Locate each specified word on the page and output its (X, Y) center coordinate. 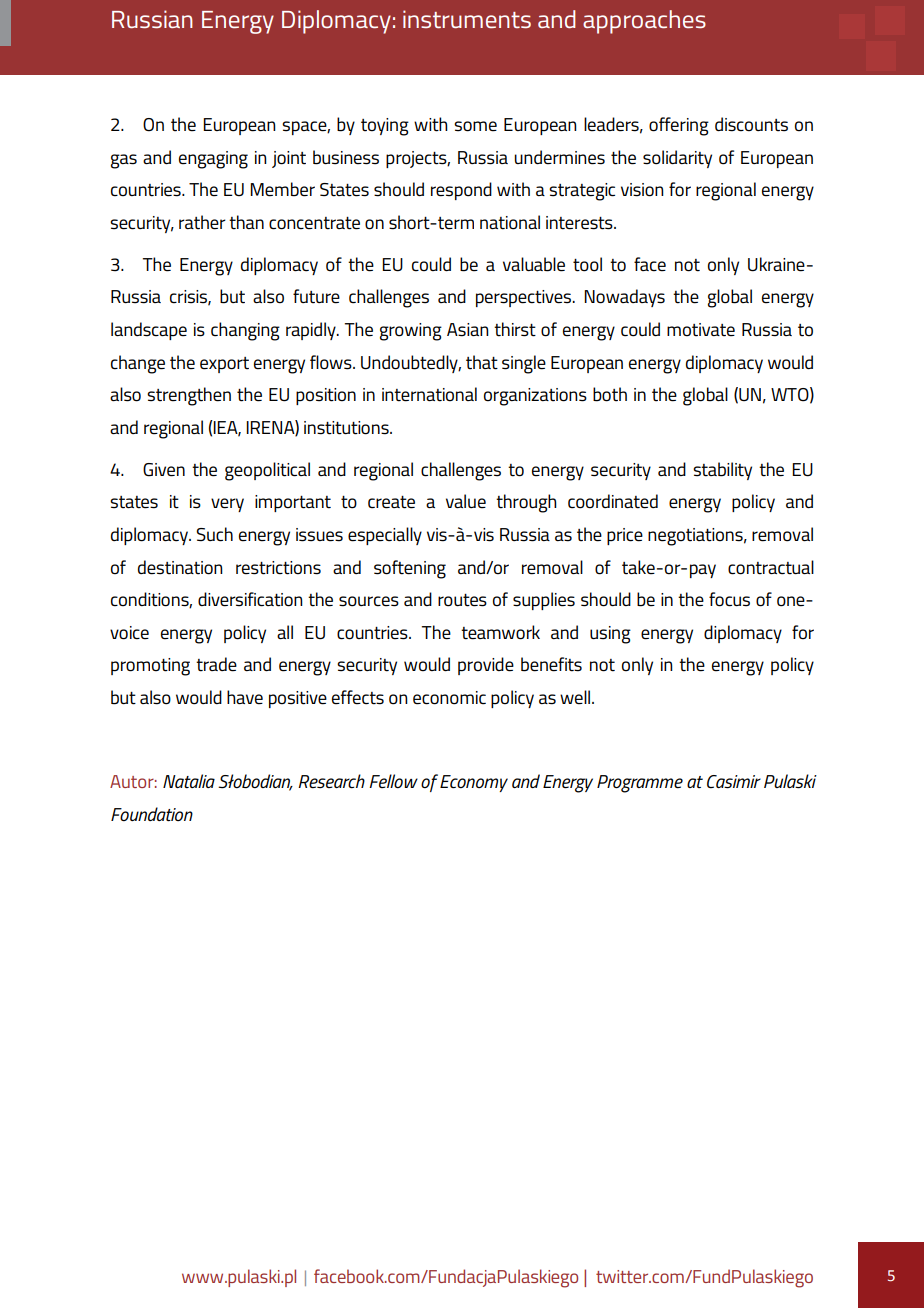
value (466, 501)
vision (642, 190)
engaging (213, 160)
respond (461, 191)
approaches (644, 22)
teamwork (500, 632)
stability (722, 471)
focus (729, 599)
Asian (468, 330)
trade (216, 664)
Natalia (189, 781)
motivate (701, 330)
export (224, 365)
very (227, 505)
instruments (467, 19)
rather (202, 222)
